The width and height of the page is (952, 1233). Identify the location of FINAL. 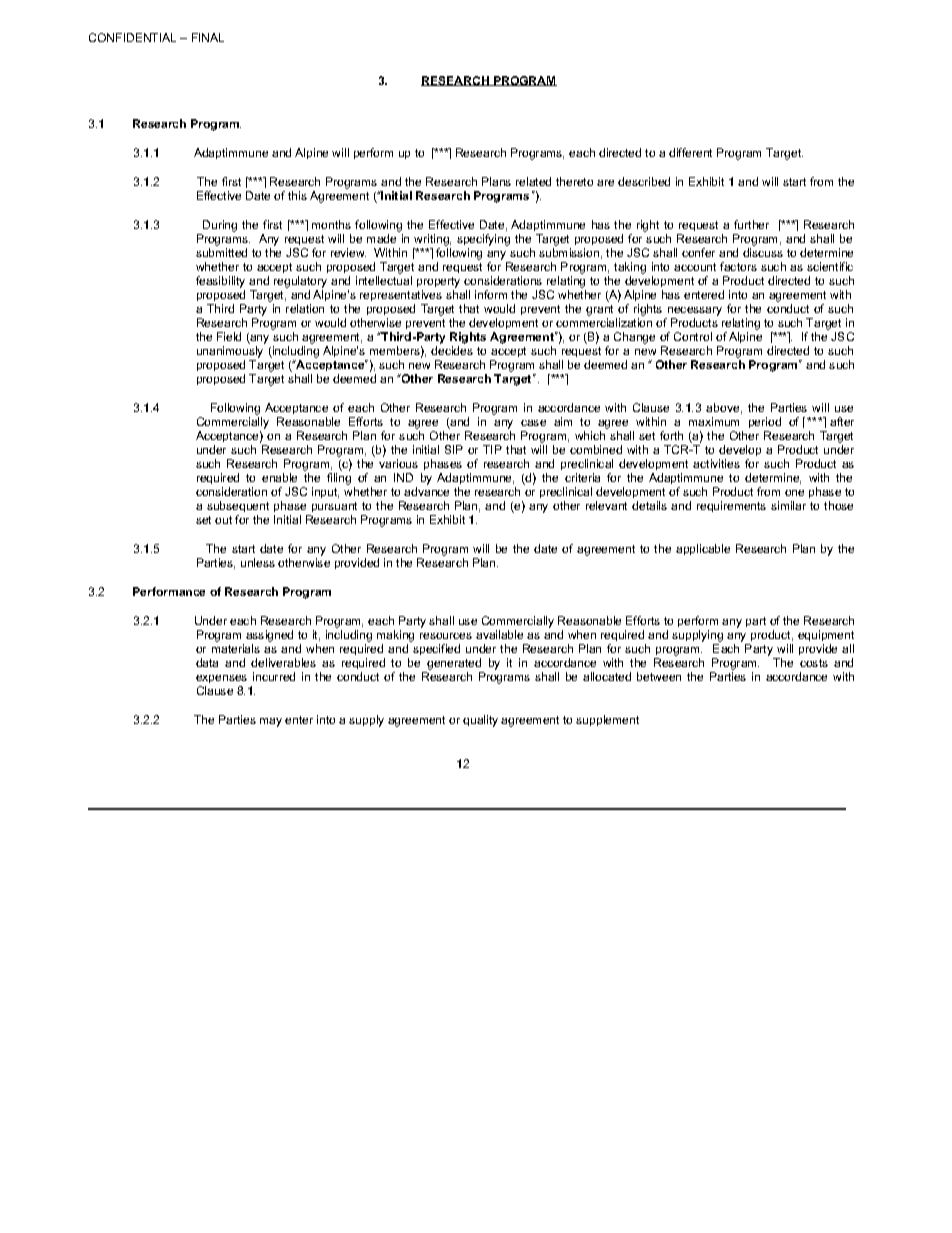
(208, 37).
